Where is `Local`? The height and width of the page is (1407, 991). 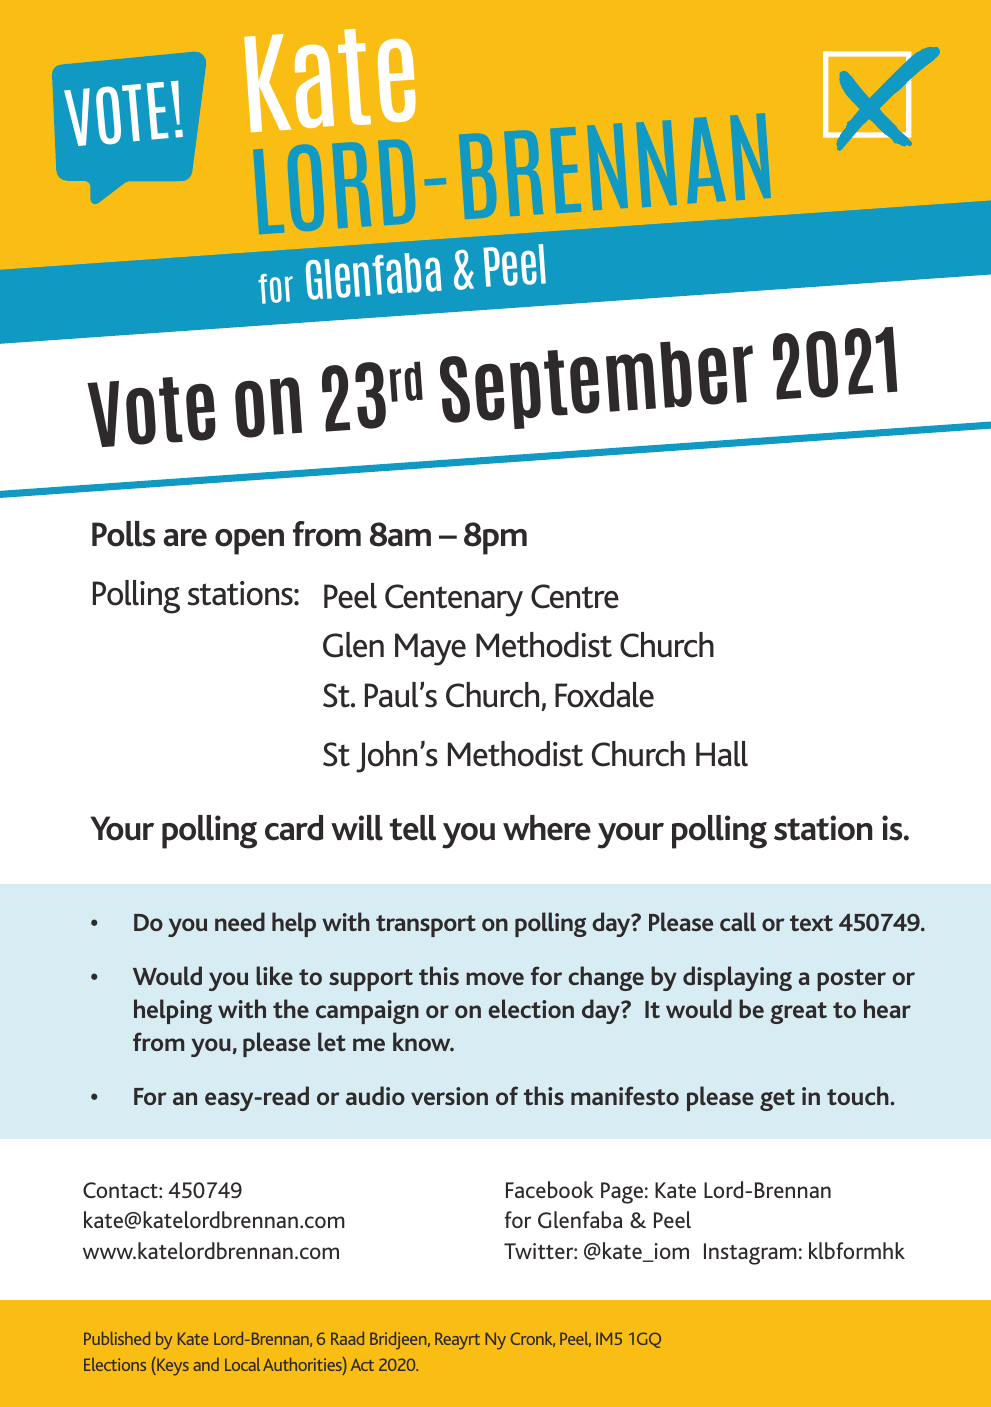 Local is located at coordinates (242, 1364).
